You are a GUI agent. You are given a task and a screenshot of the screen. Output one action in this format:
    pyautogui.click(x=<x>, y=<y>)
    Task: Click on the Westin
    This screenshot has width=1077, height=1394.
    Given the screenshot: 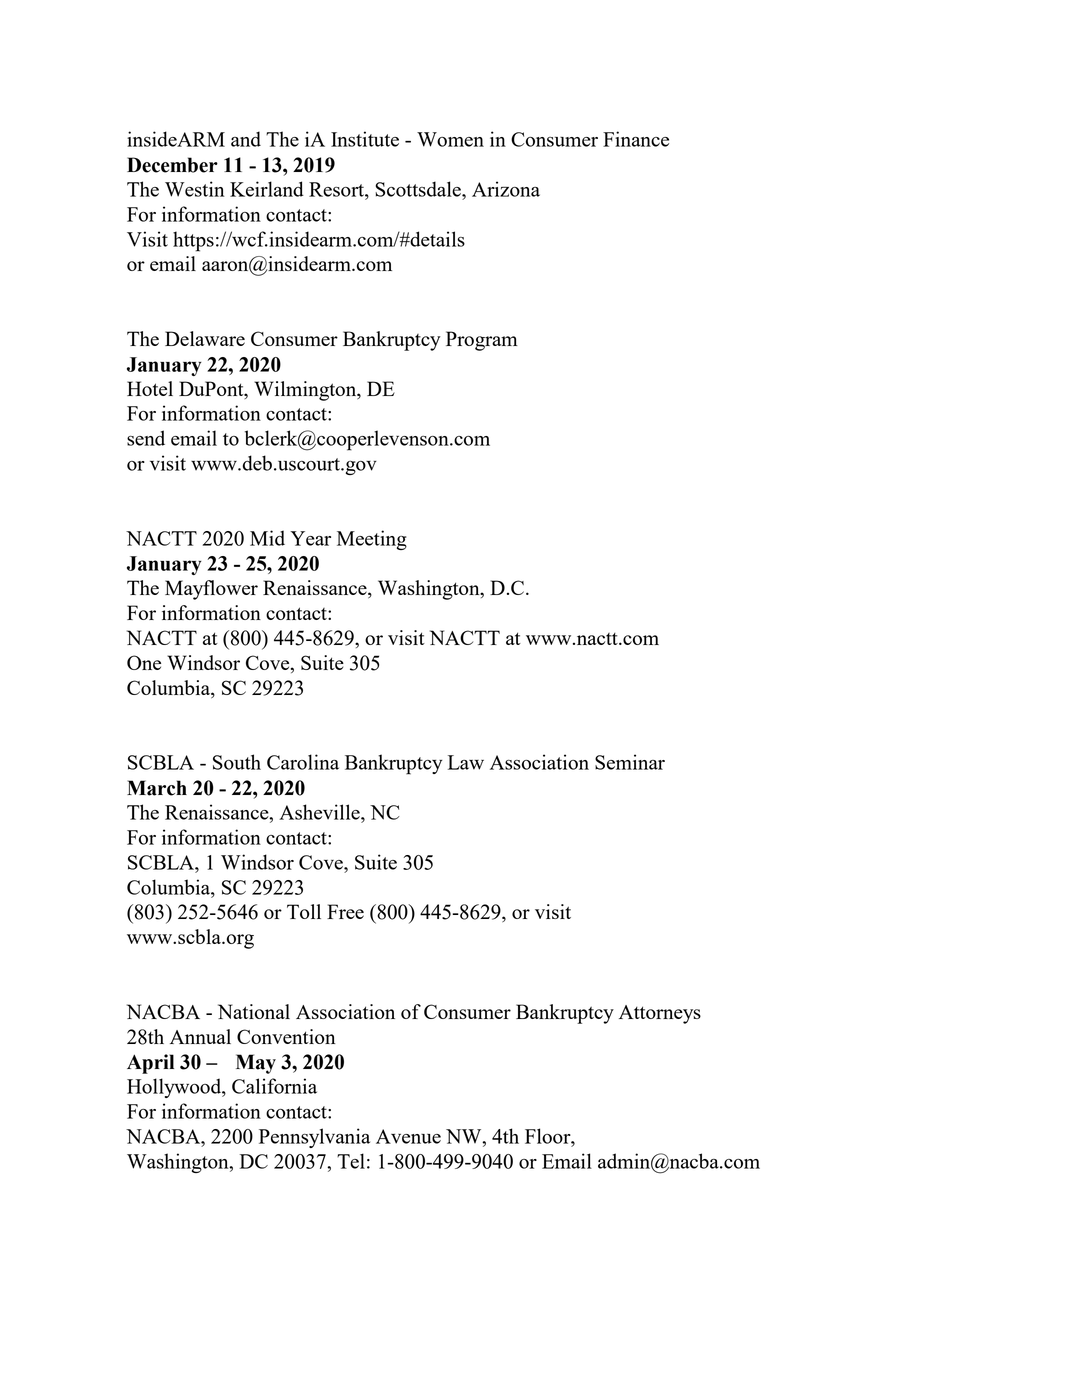 What is the action you would take?
    pyautogui.click(x=194, y=189)
